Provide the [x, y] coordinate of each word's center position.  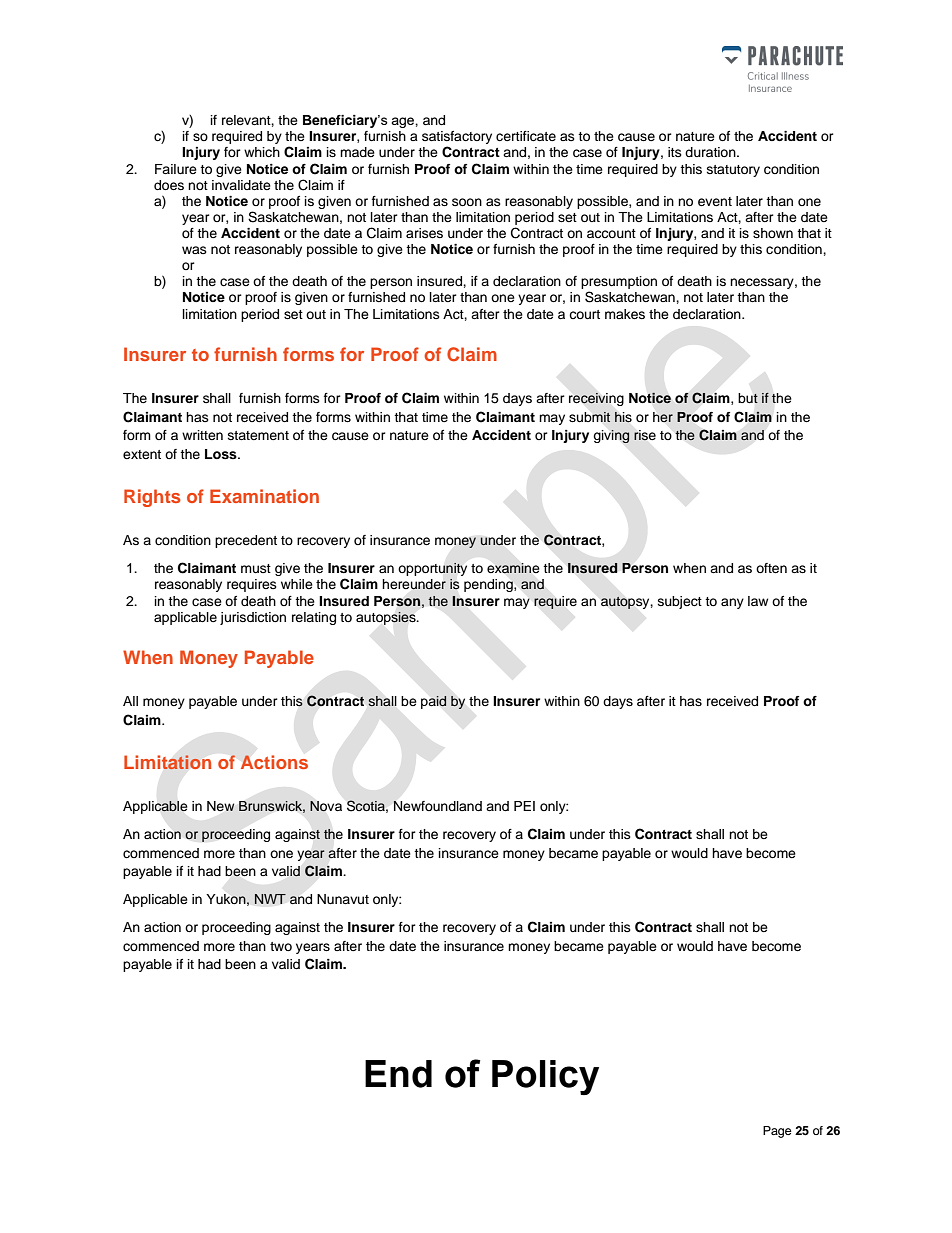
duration [711, 152]
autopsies [387, 618]
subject [680, 602]
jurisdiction [253, 618]
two [281, 946]
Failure [176, 169]
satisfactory [457, 139]
